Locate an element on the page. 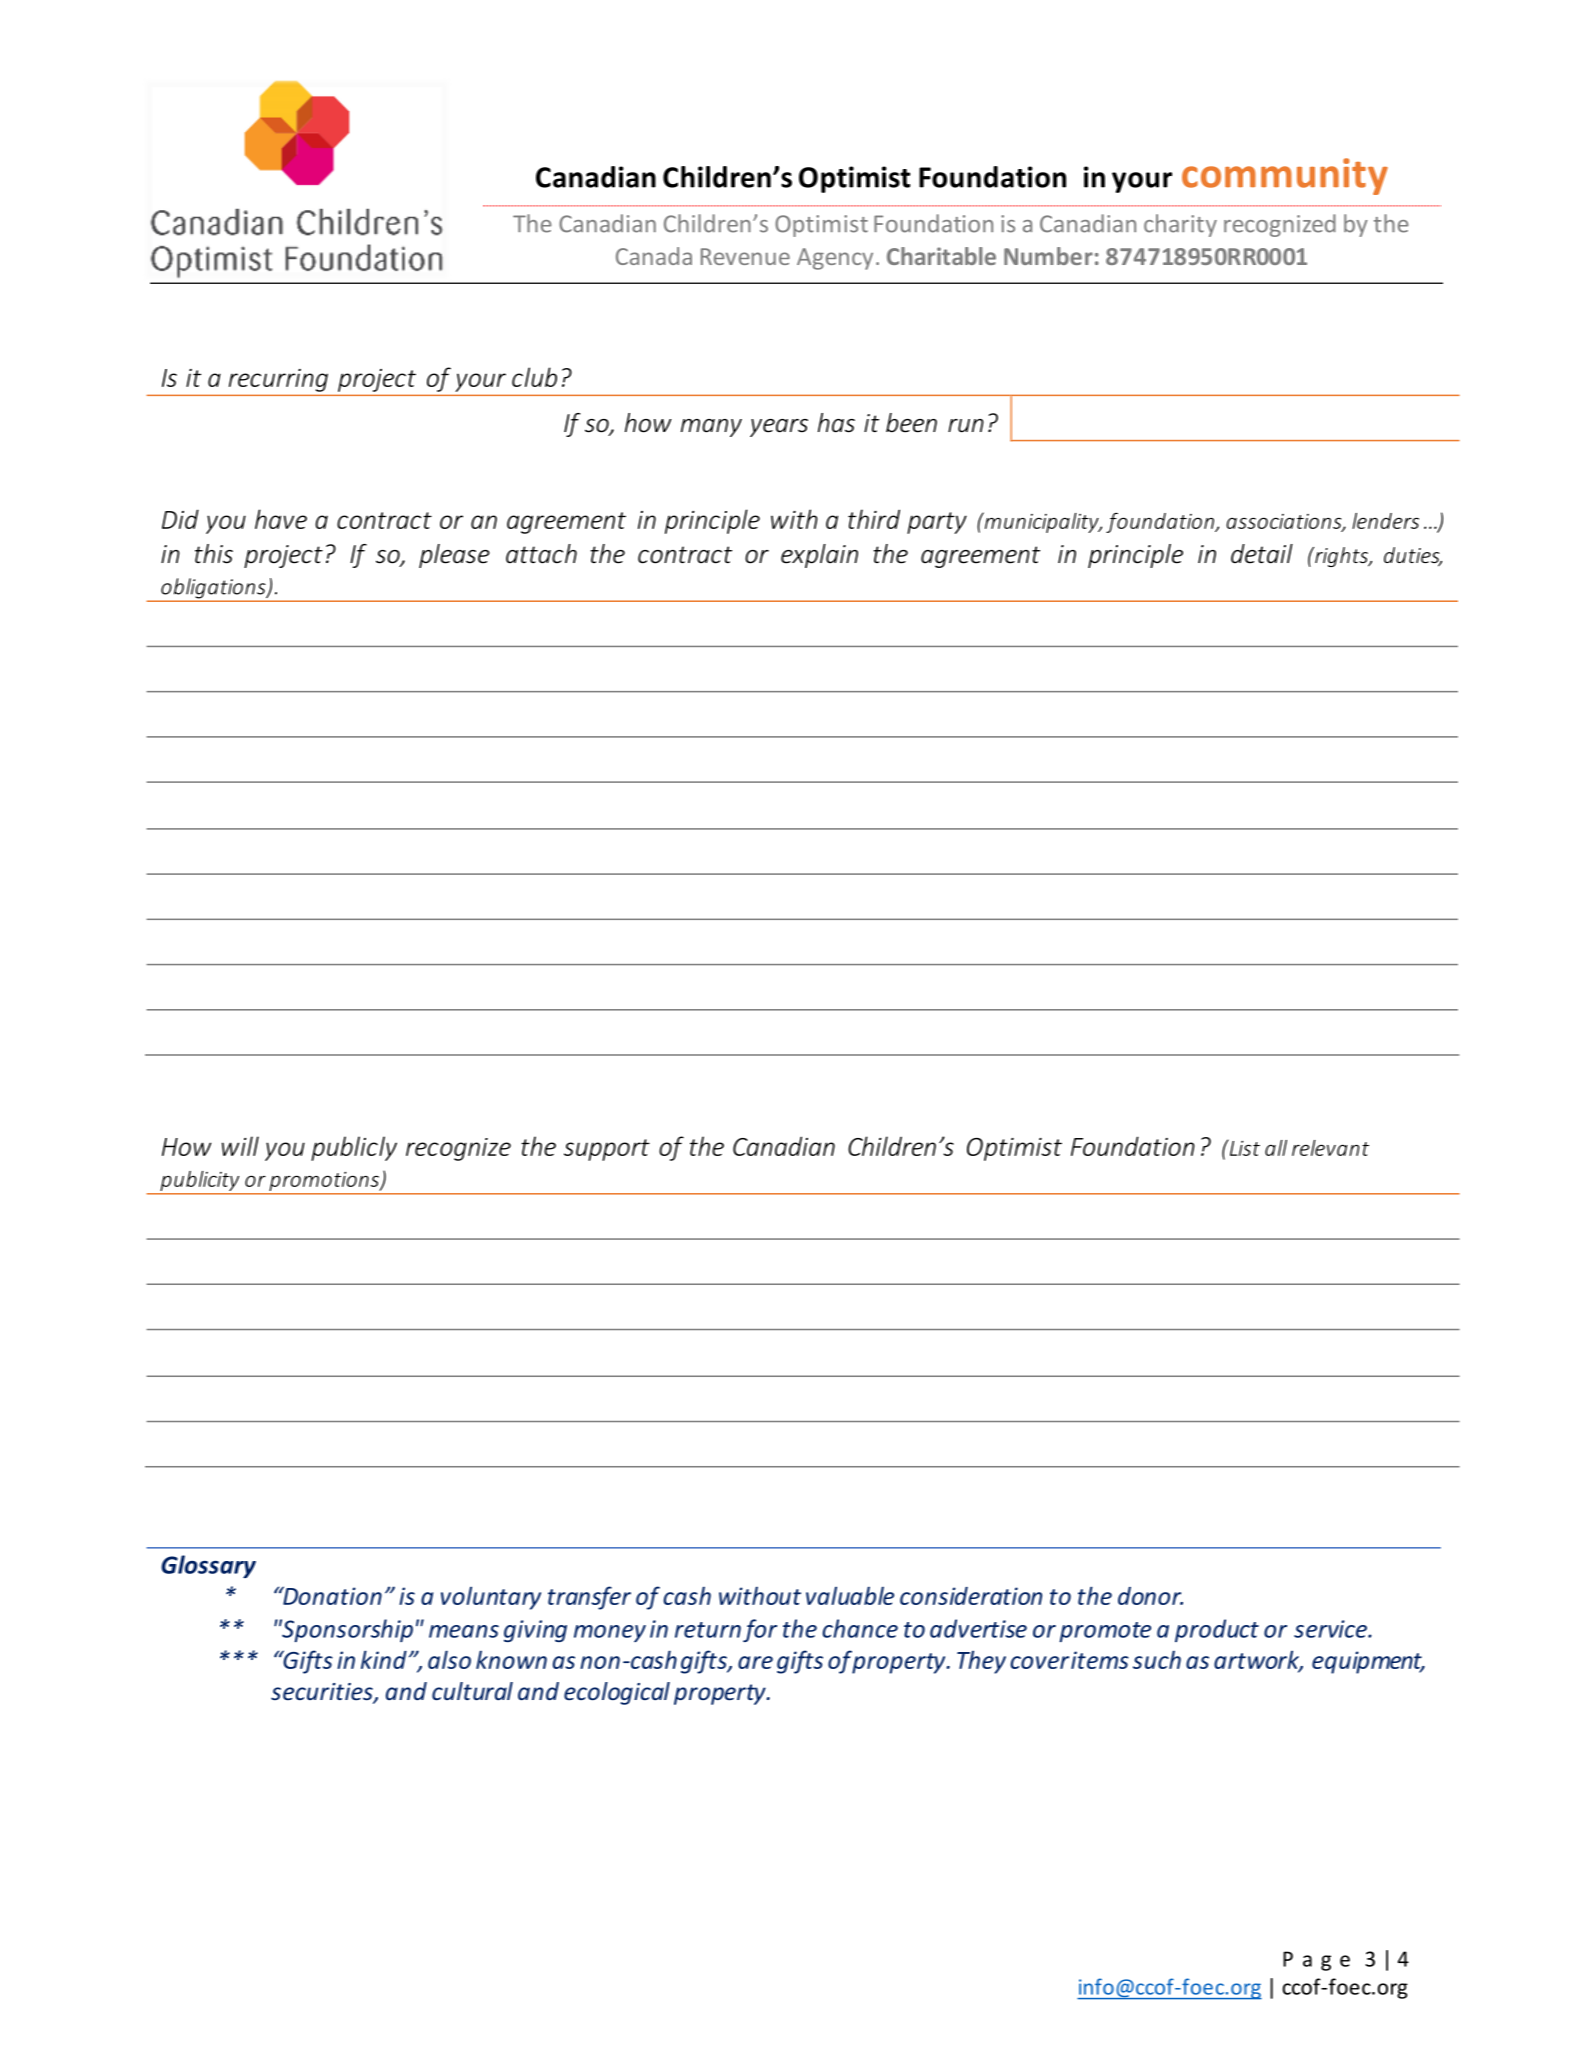 This page has width=1589, height=2057. List is located at coordinates (1243, 1147).
